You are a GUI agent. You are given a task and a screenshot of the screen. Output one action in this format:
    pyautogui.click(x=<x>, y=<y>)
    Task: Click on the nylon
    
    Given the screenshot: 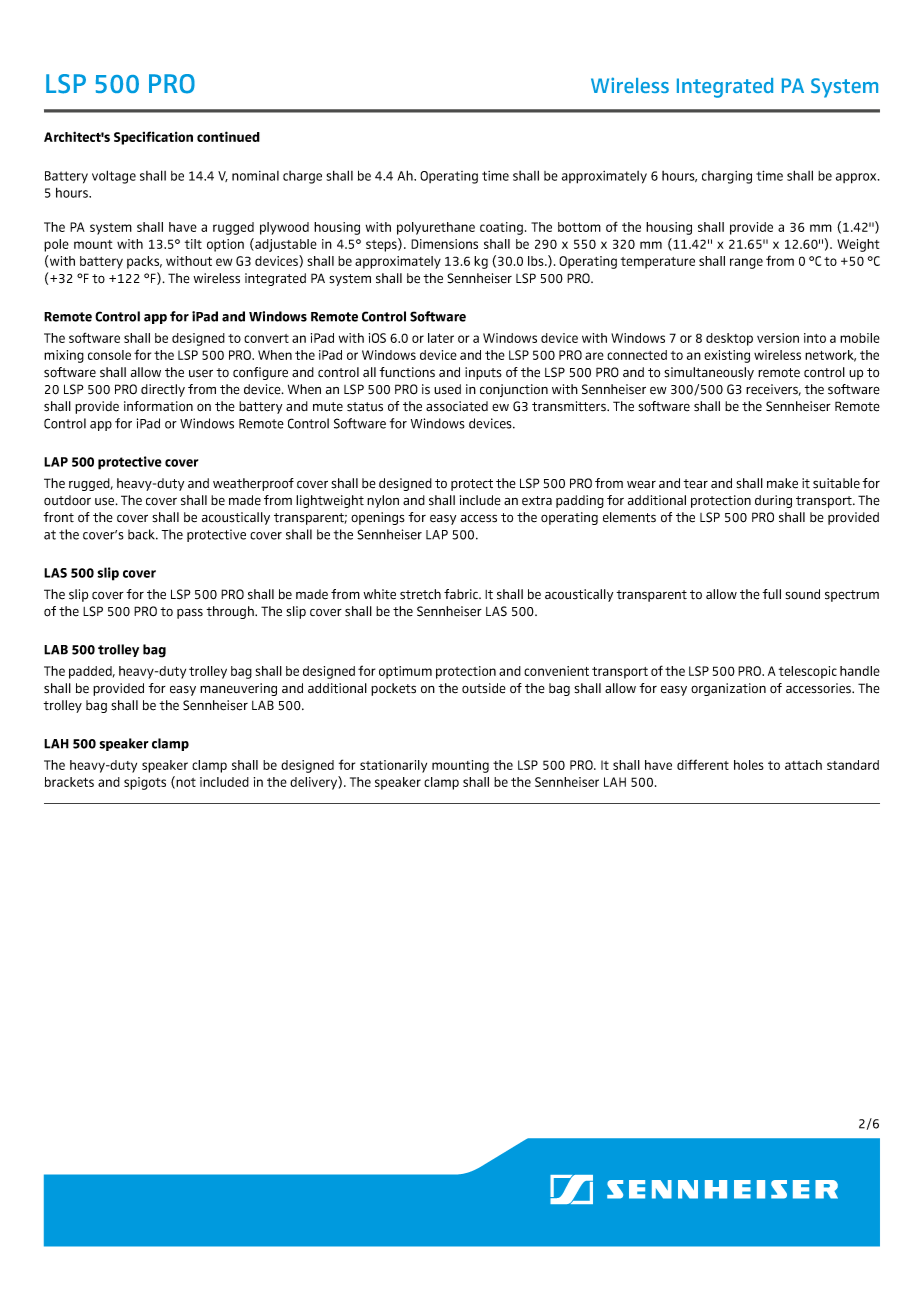 What is the action you would take?
    pyautogui.click(x=383, y=501)
